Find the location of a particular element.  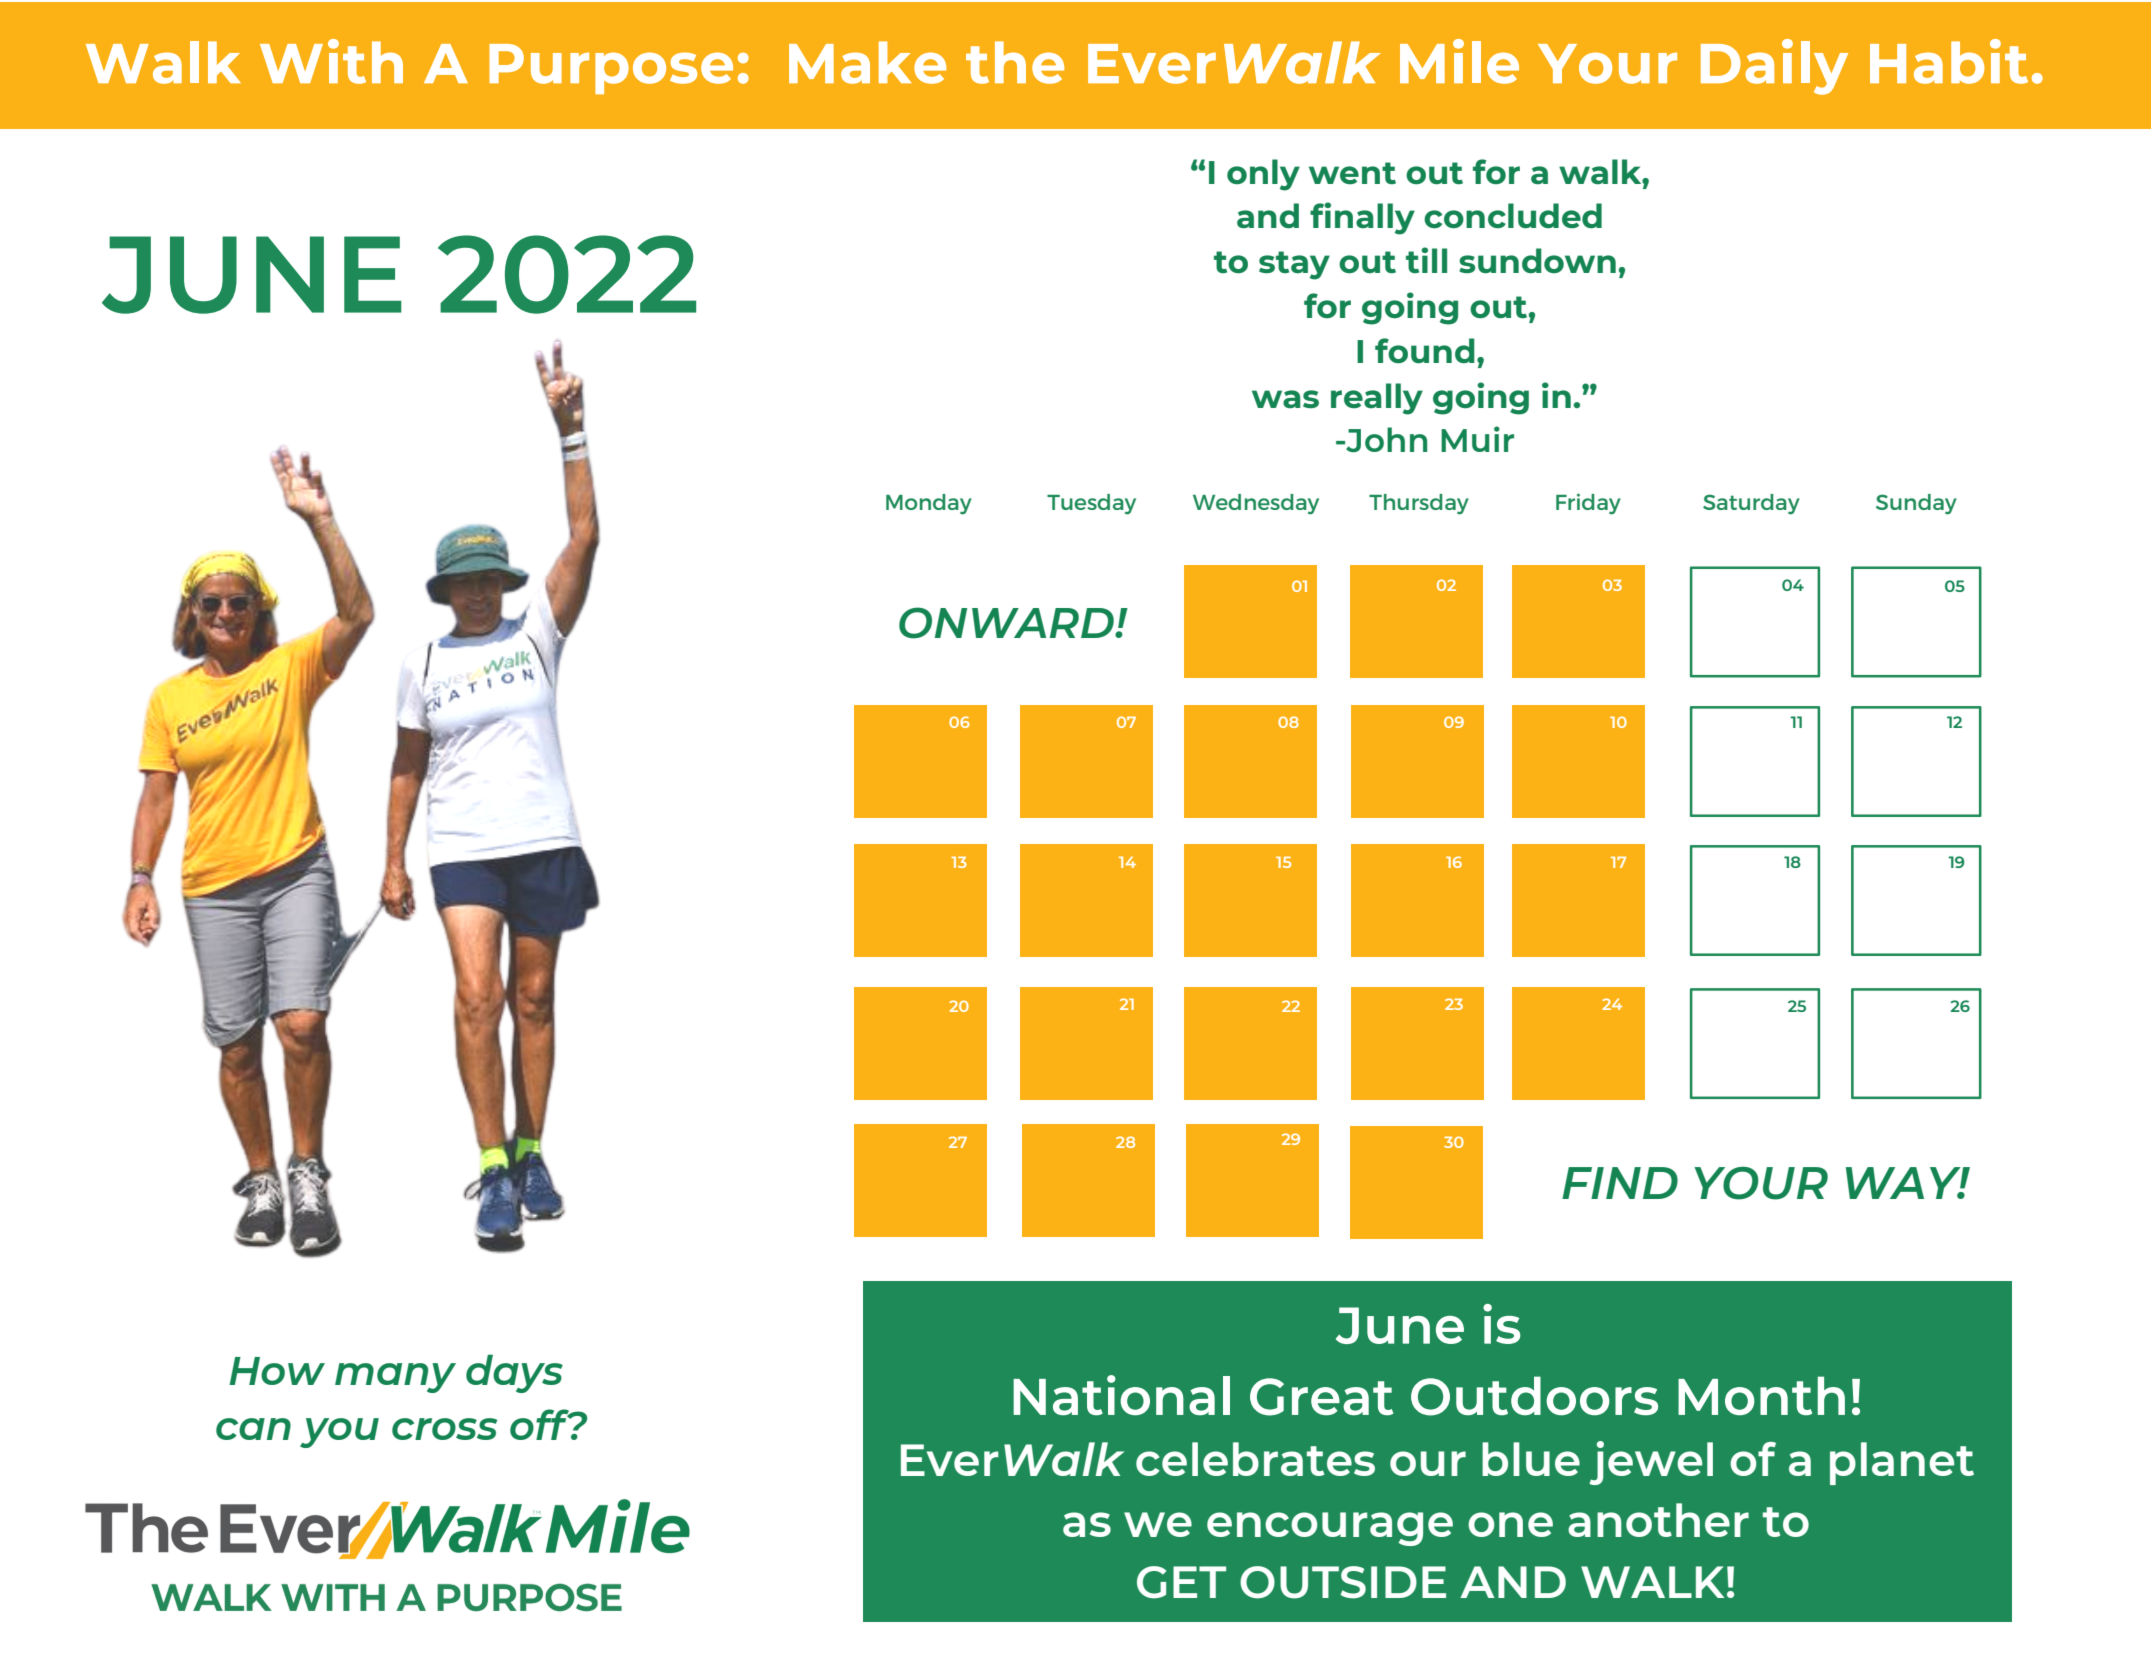

only is located at coordinates (1263, 175).
